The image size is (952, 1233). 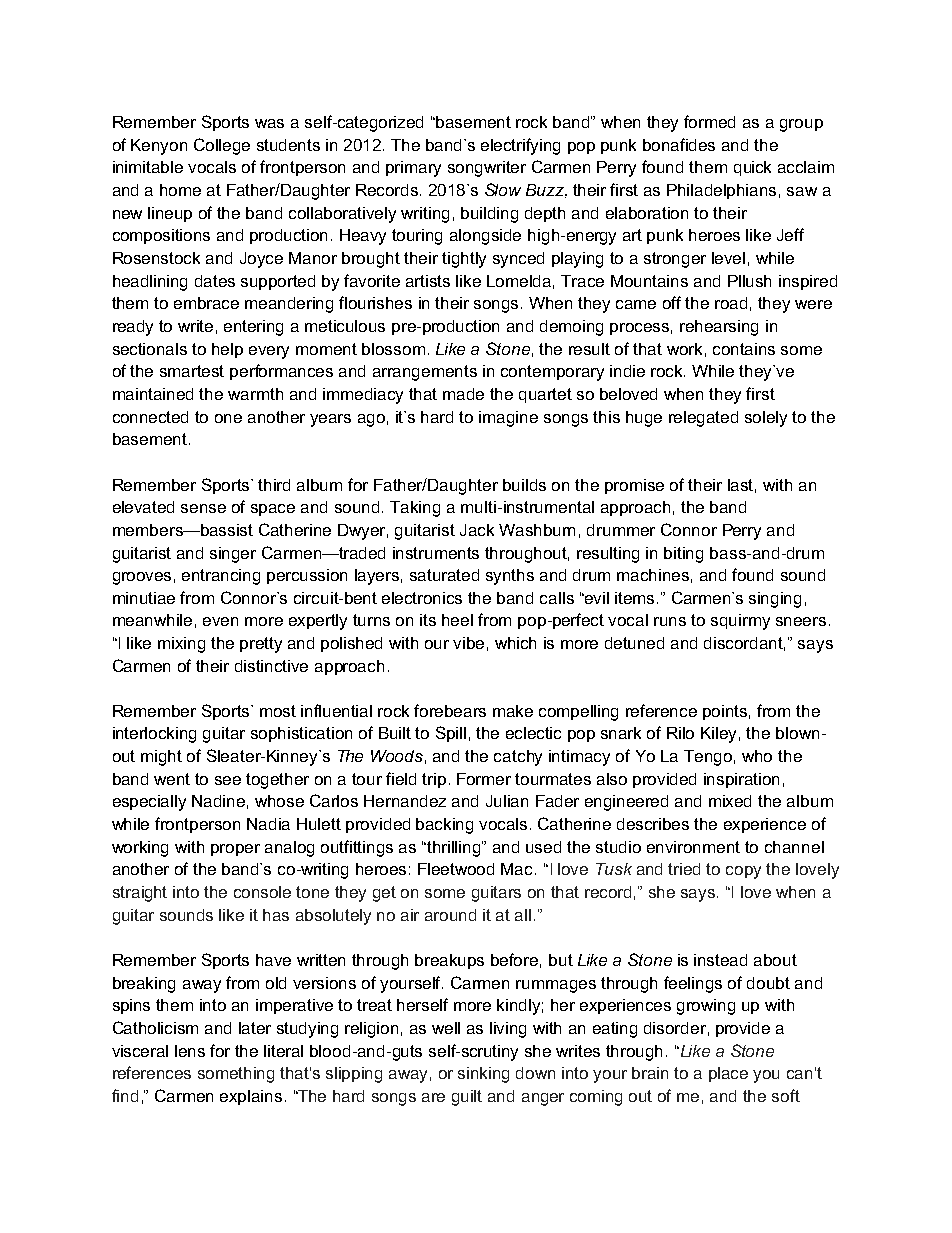 I want to click on singing, so click(x=775, y=600).
